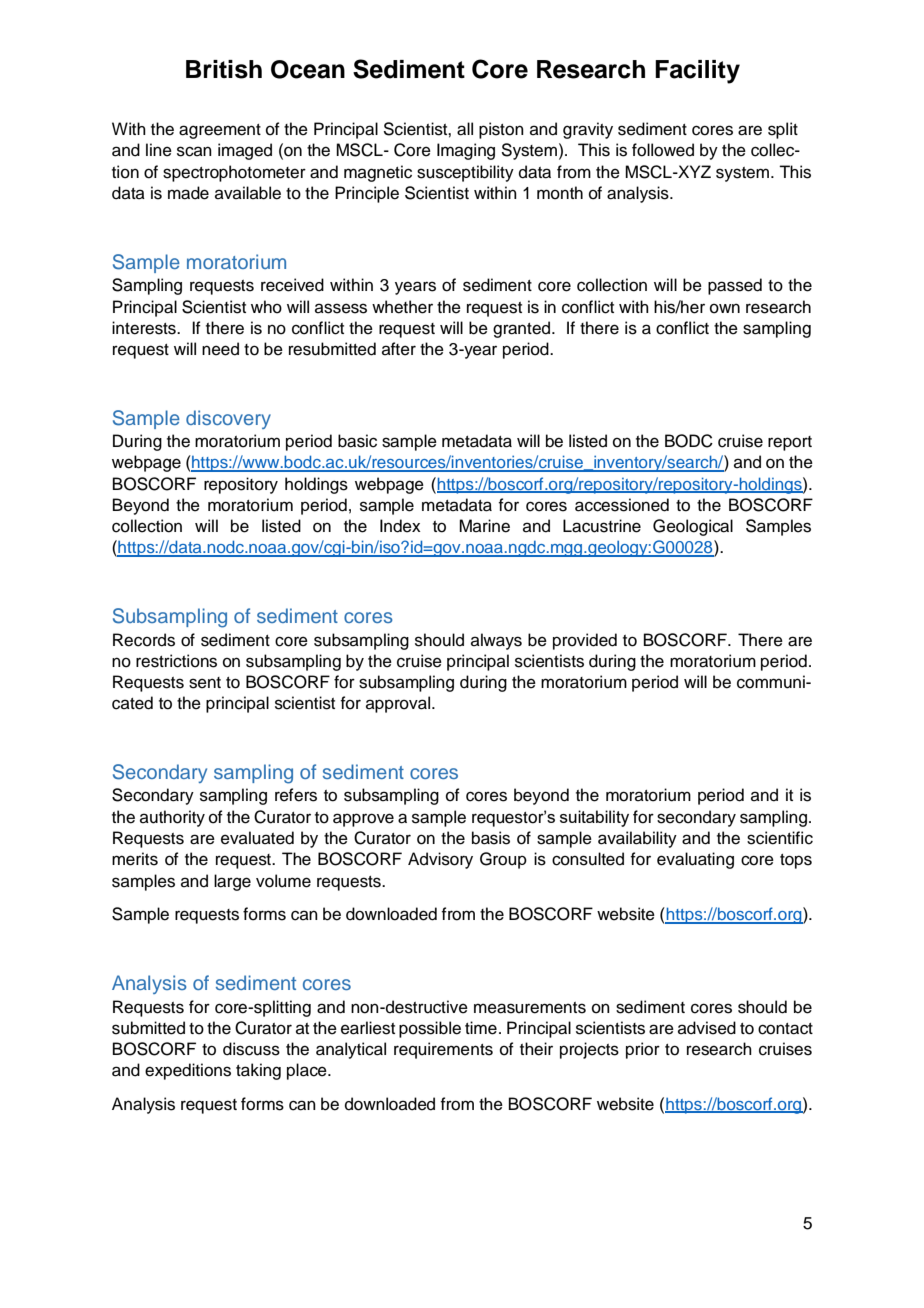  I want to click on provided, so click(585, 641).
